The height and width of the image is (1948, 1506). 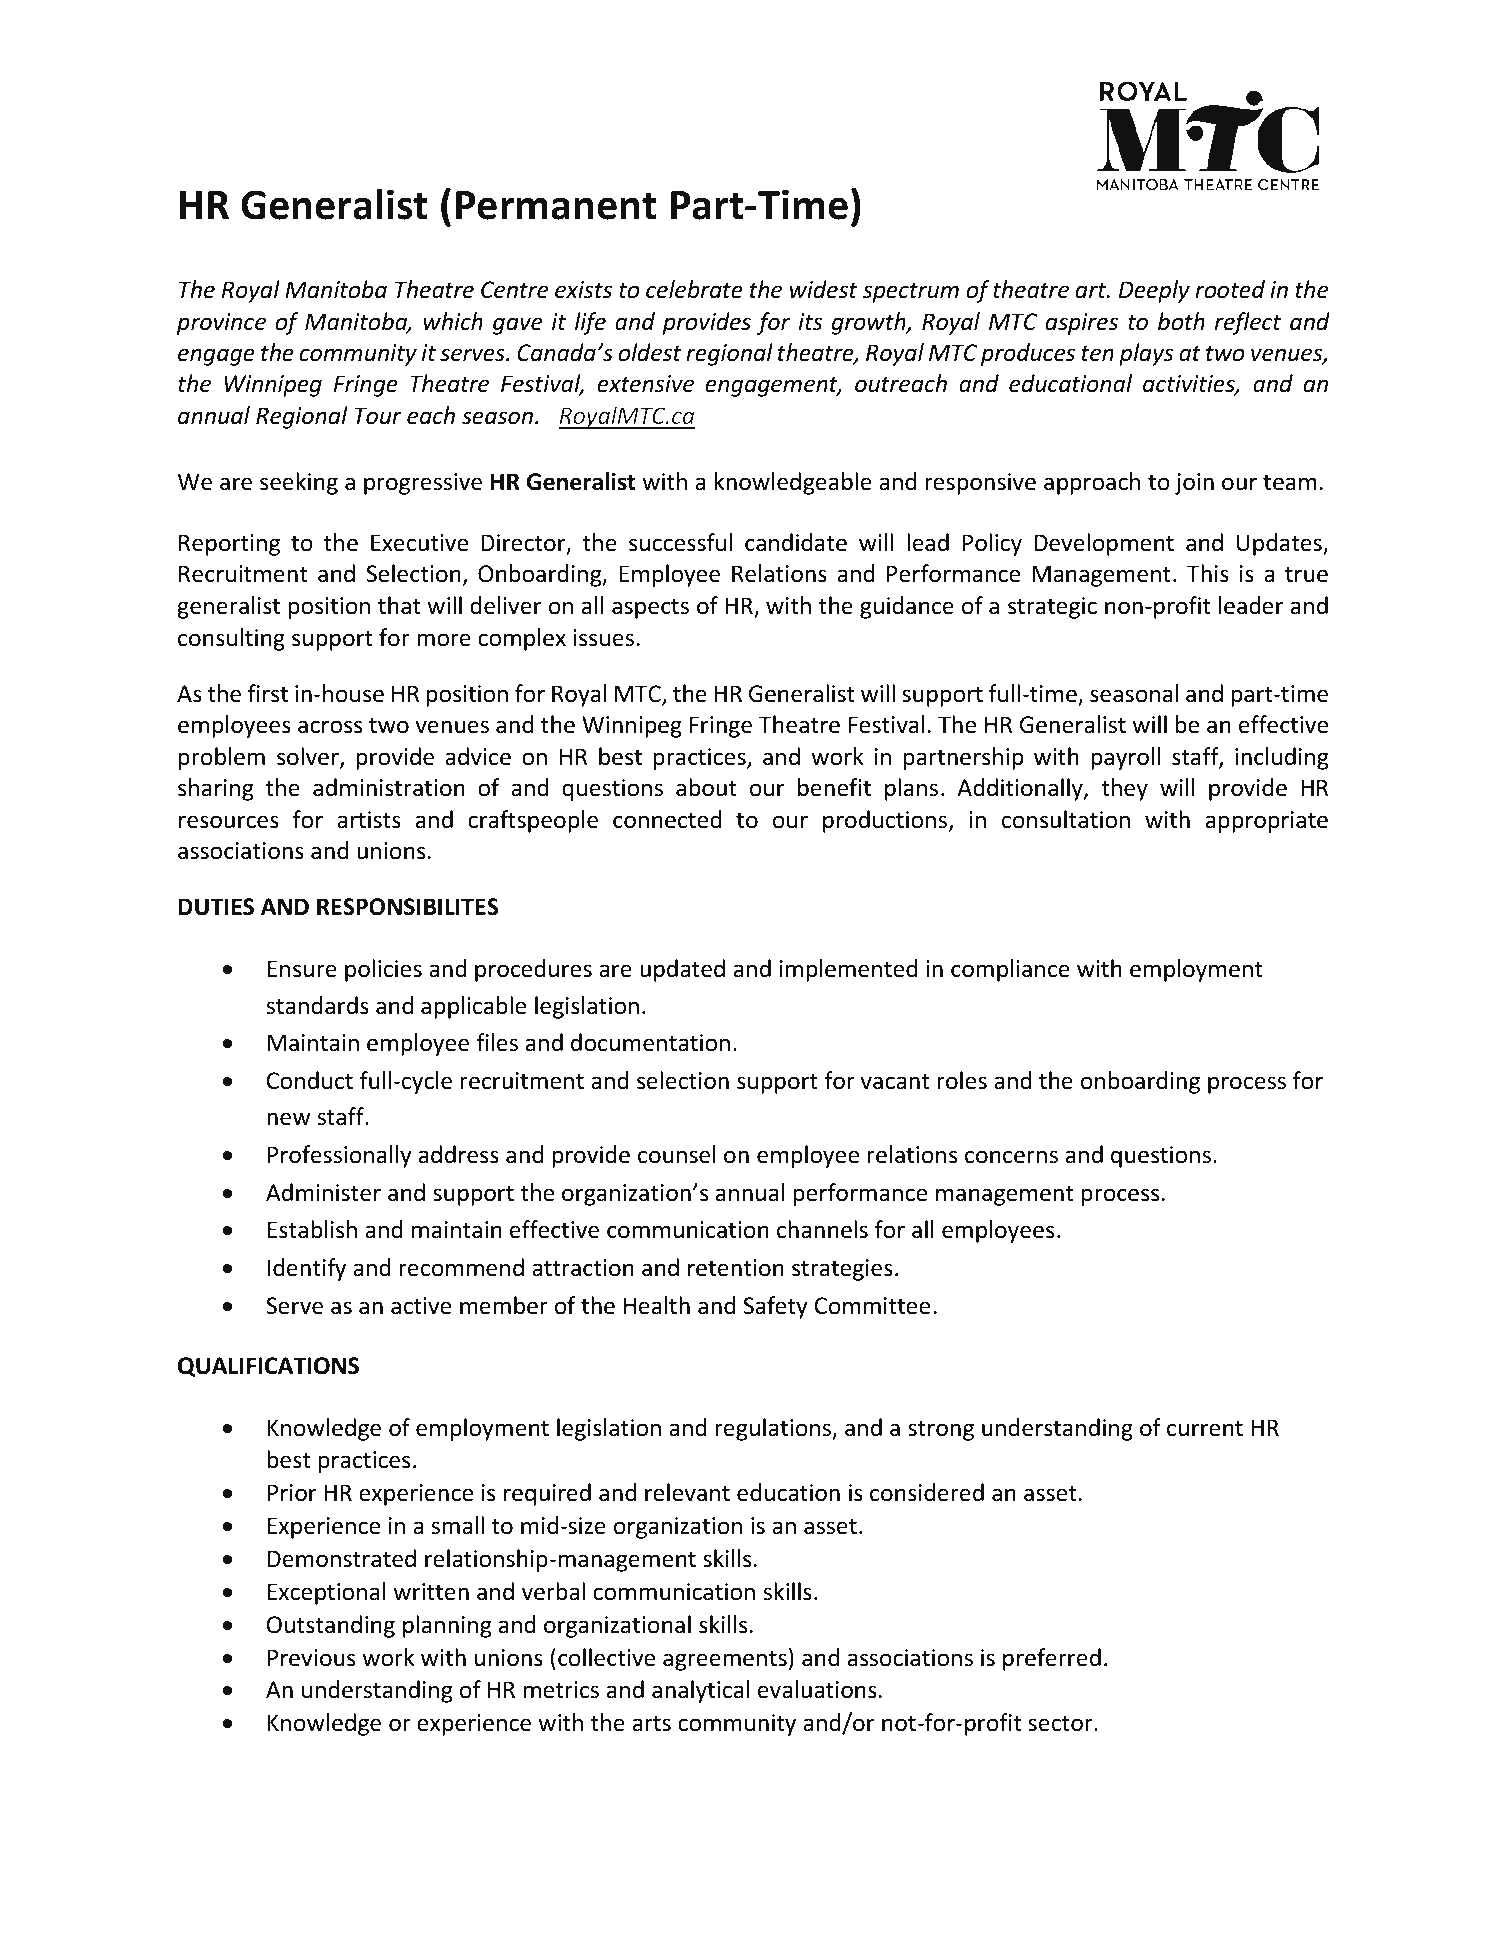 What do you see at coordinates (1125, 758) in the image?
I see `payroll` at bounding box center [1125, 758].
